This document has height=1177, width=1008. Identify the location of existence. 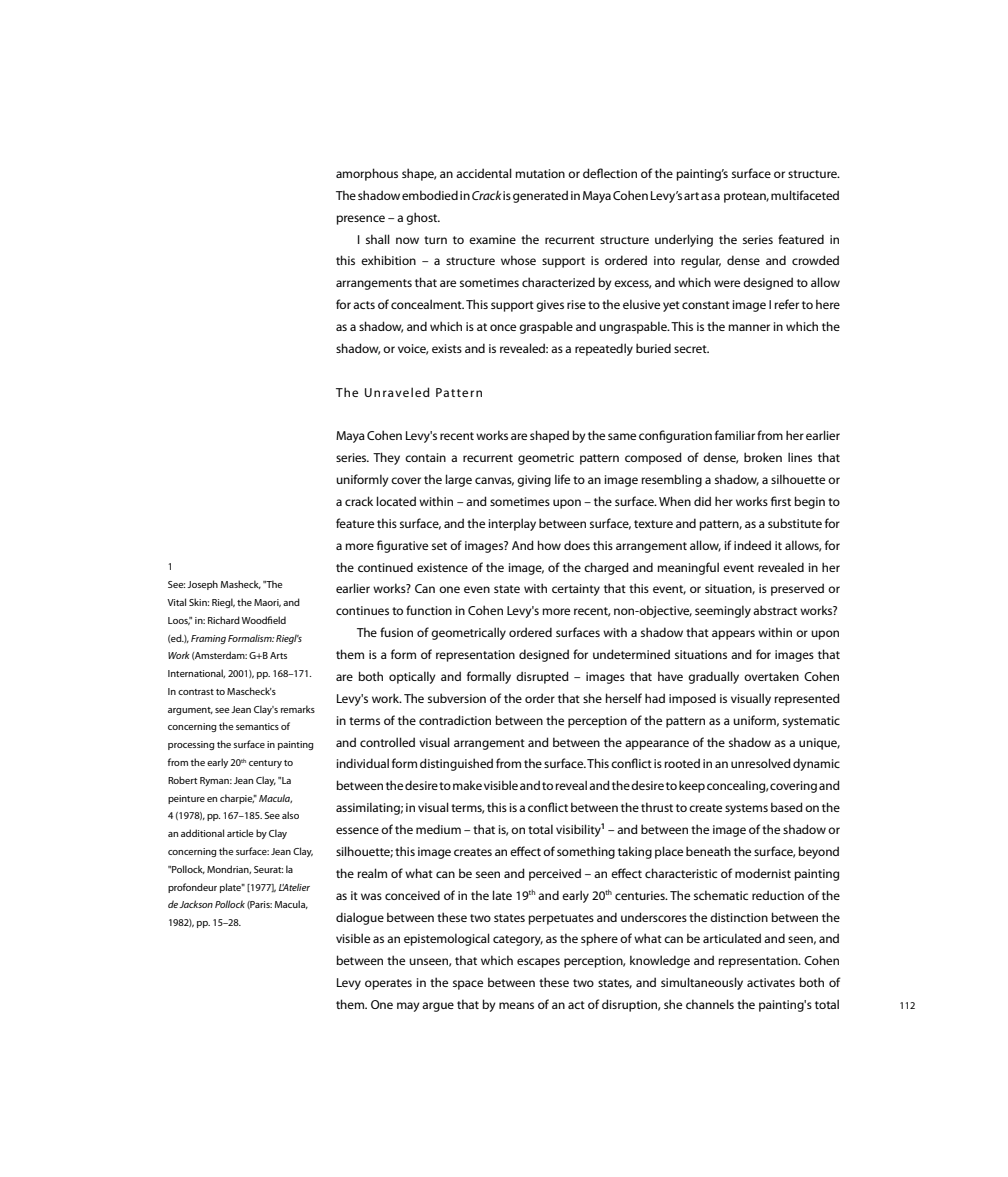
(442, 567).
